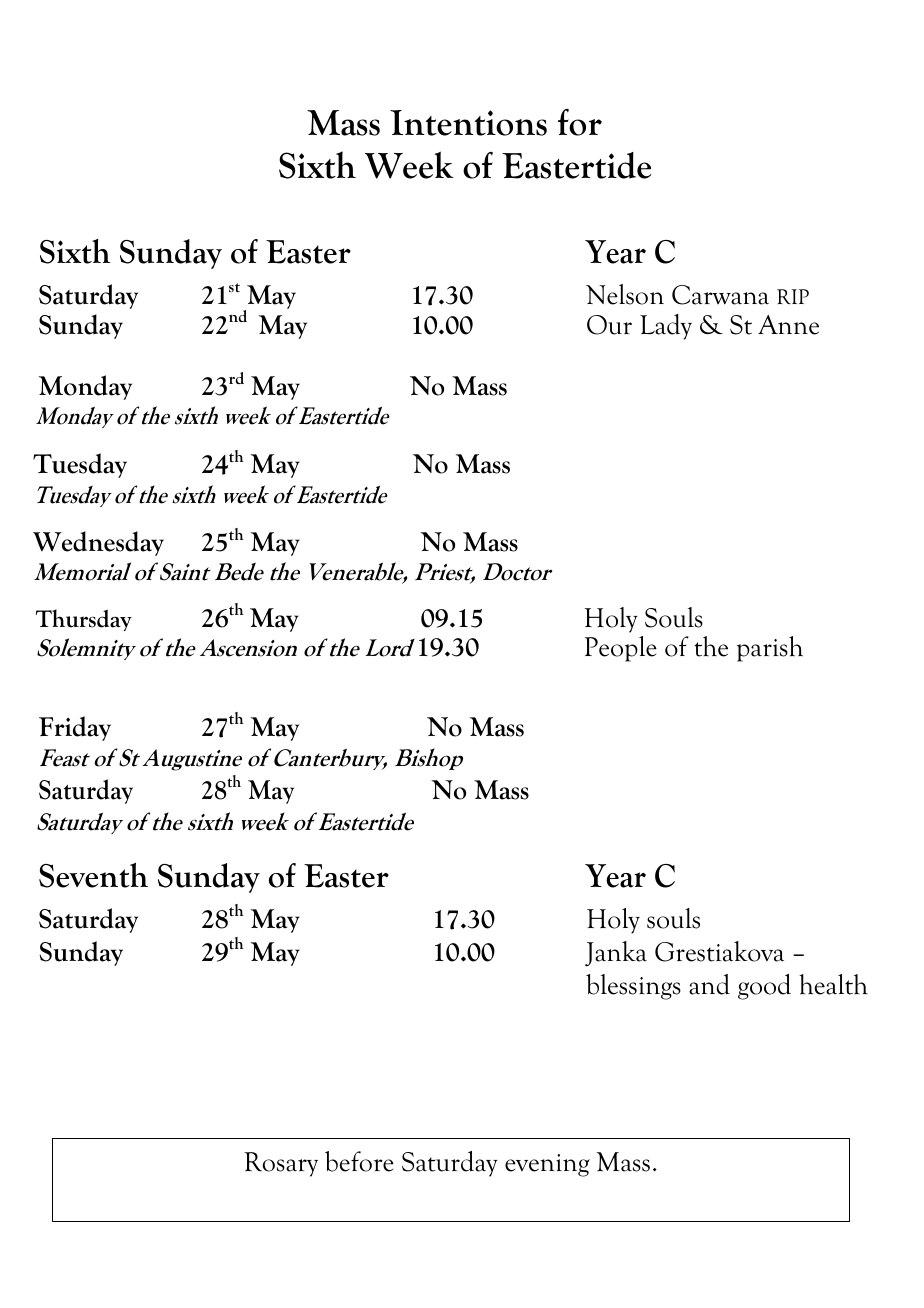 The height and width of the screenshot is (1308, 924). Describe the element at coordinates (788, 325) in the screenshot. I see `Anne` at that location.
